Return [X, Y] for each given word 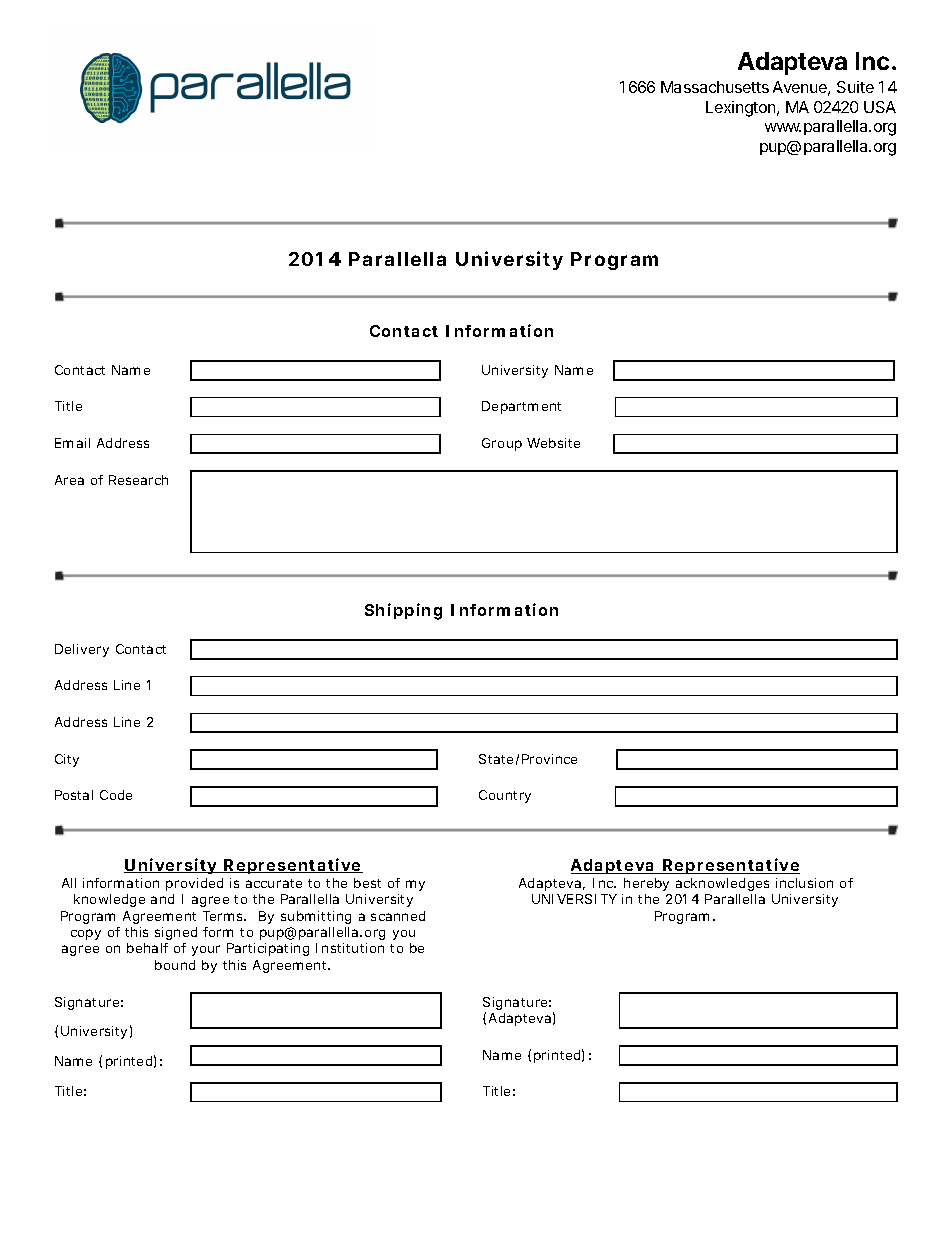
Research [138, 480]
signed [176, 933]
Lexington [742, 109]
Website [553, 443]
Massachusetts [715, 87]
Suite [855, 87]
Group [502, 444]
